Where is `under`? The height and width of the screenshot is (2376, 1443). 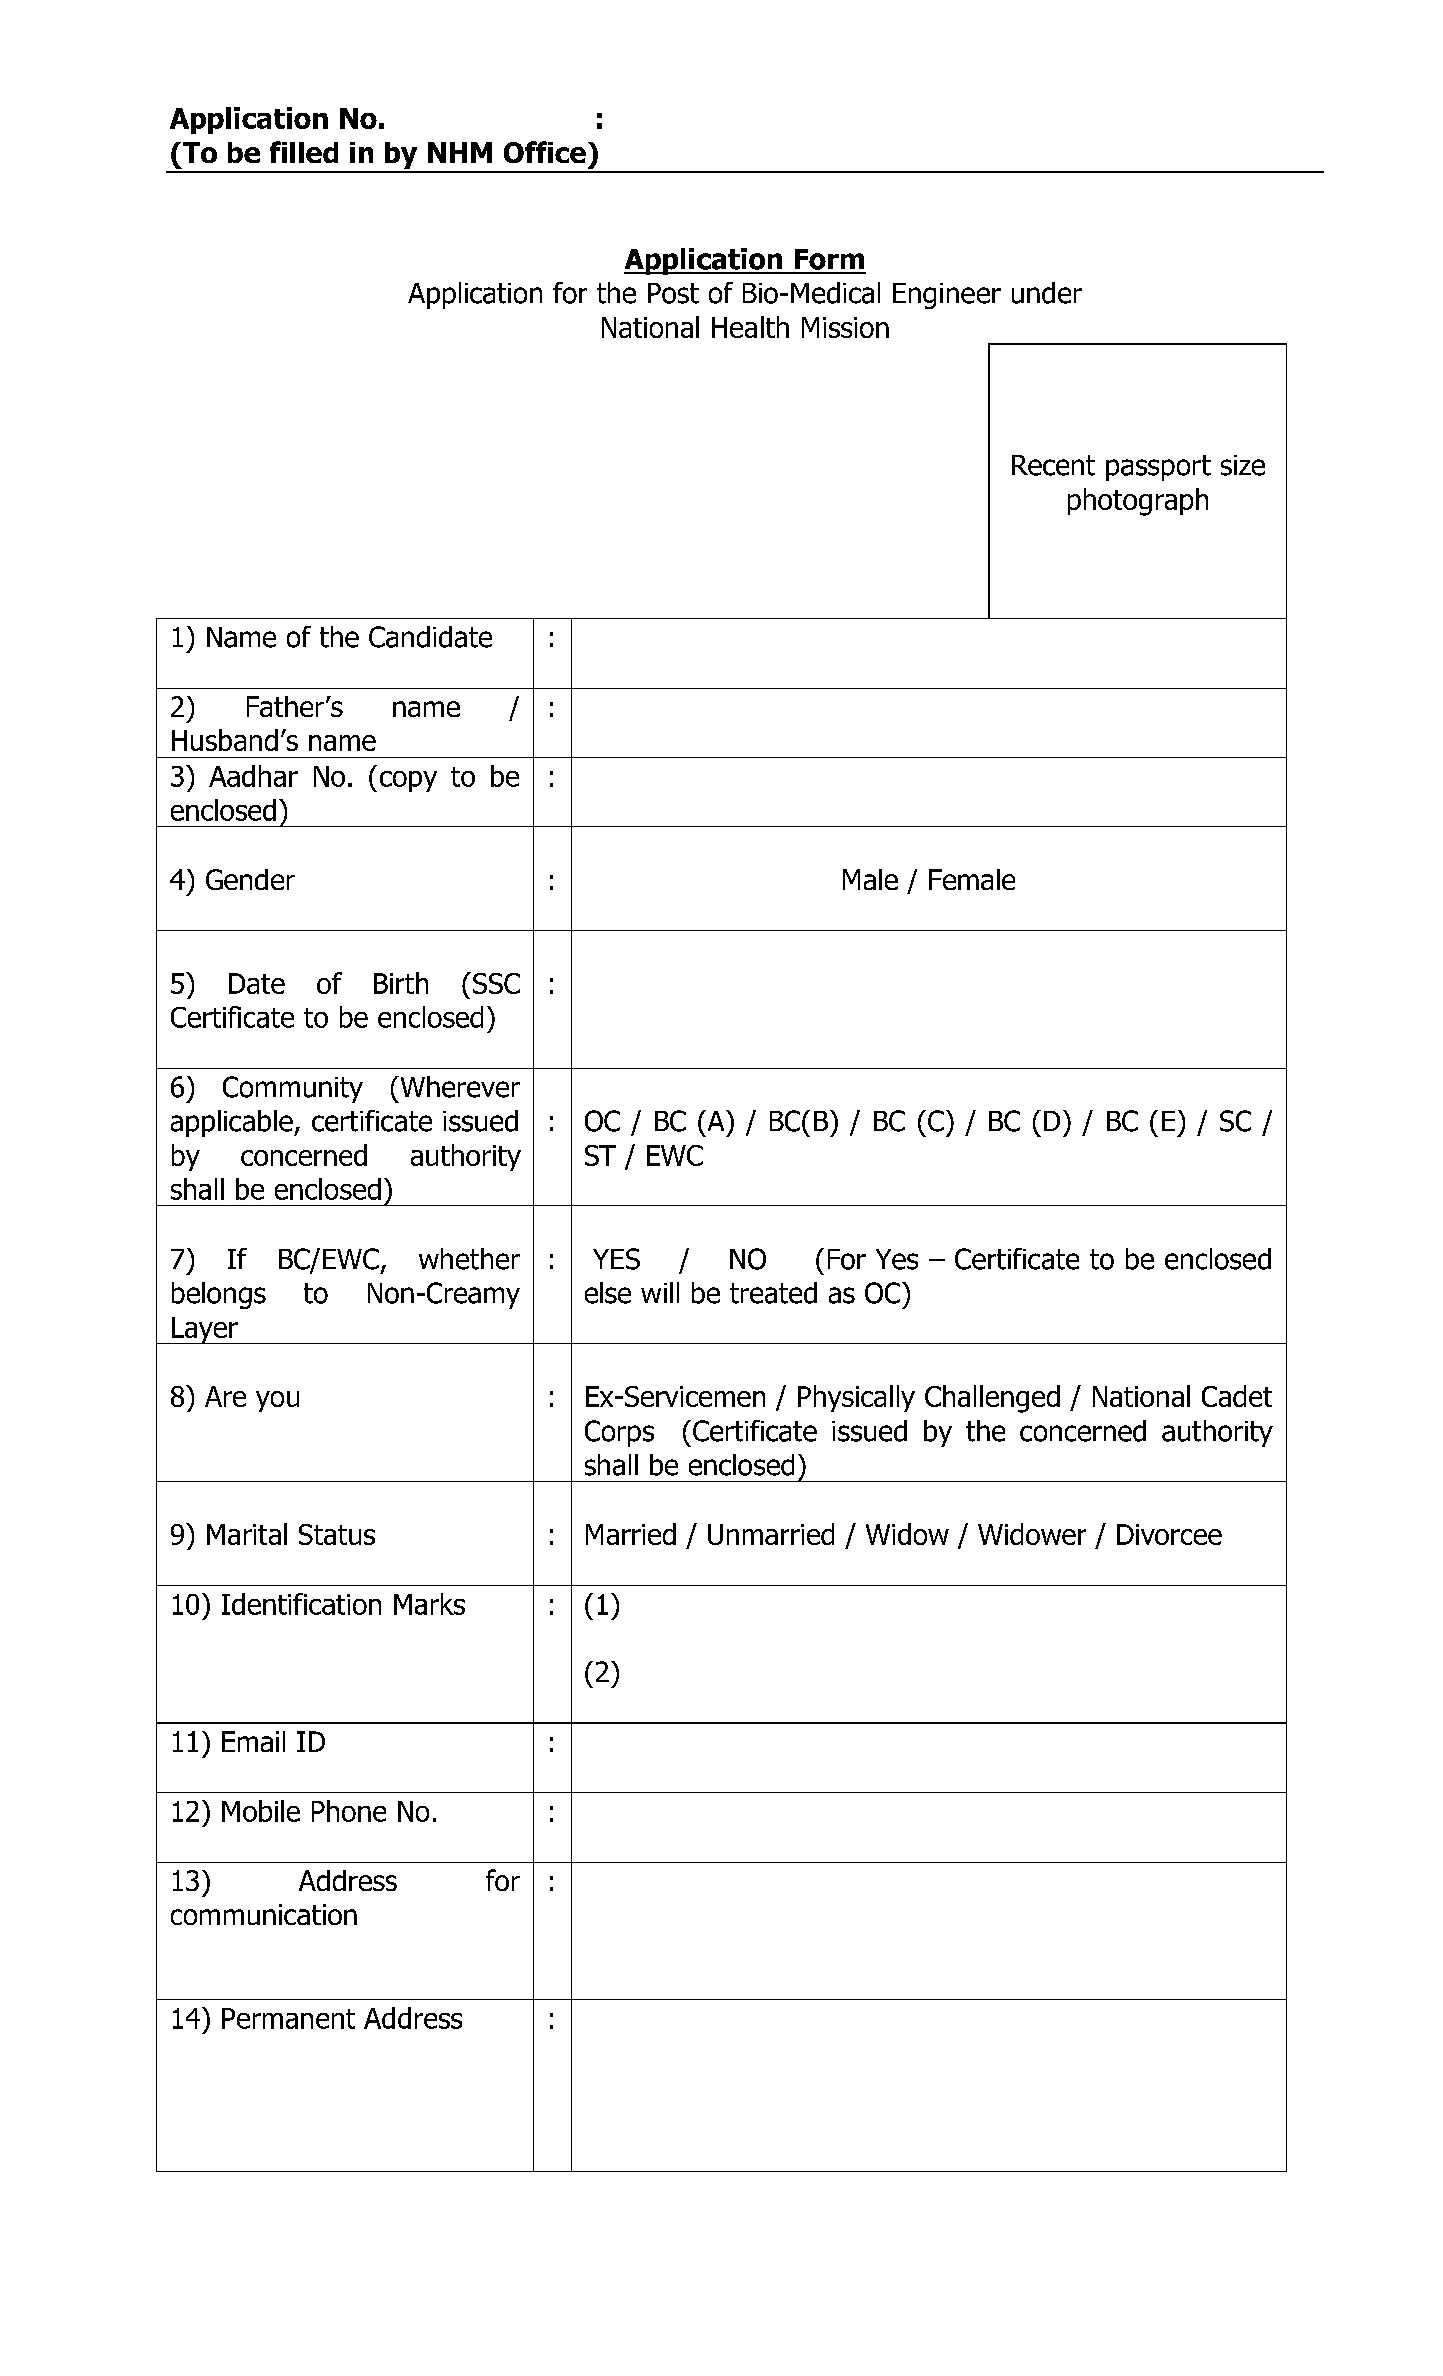
under is located at coordinates (1047, 293).
